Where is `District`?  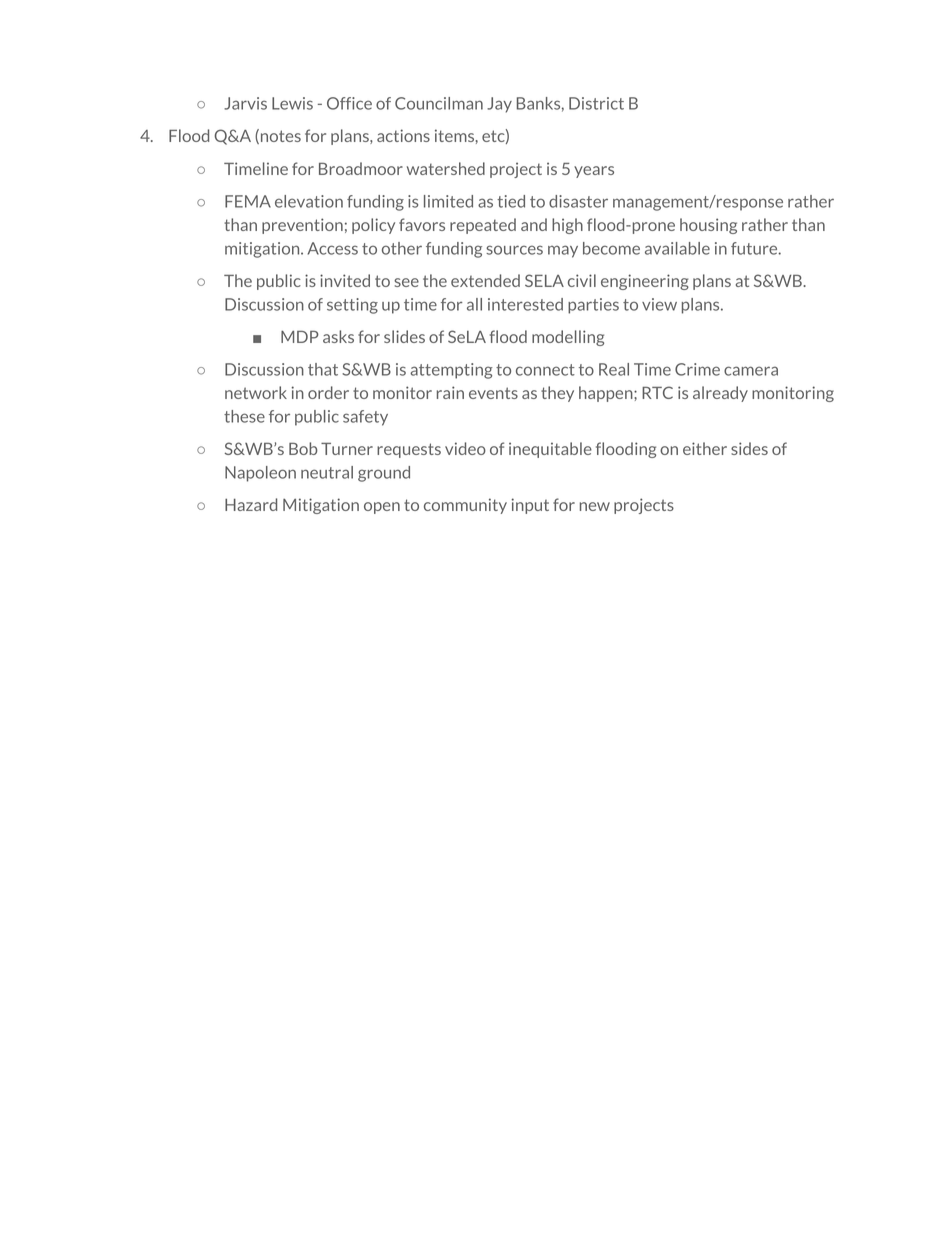
District is located at coordinates (596, 103).
